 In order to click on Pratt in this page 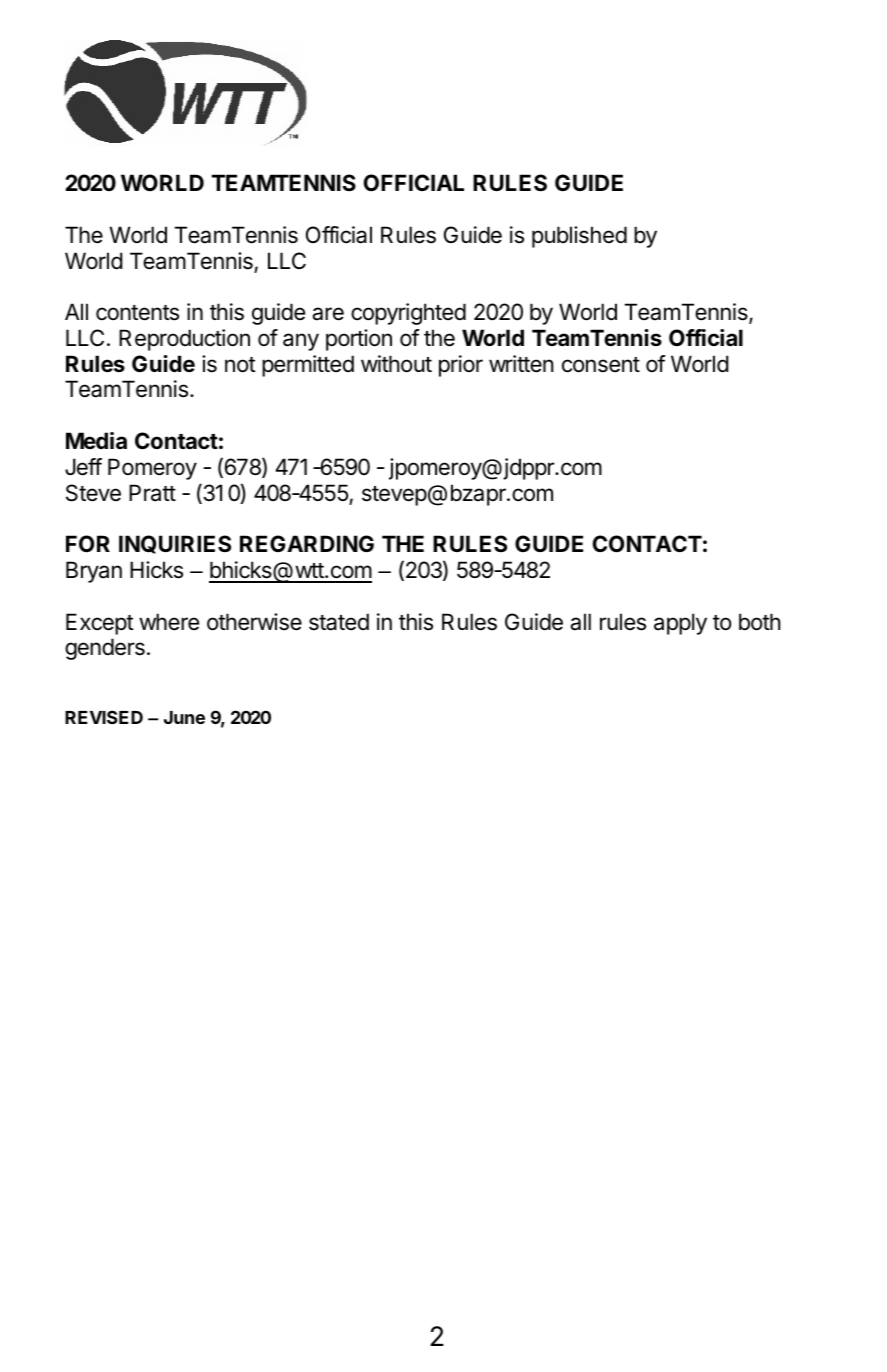, I will do `click(152, 493)`.
